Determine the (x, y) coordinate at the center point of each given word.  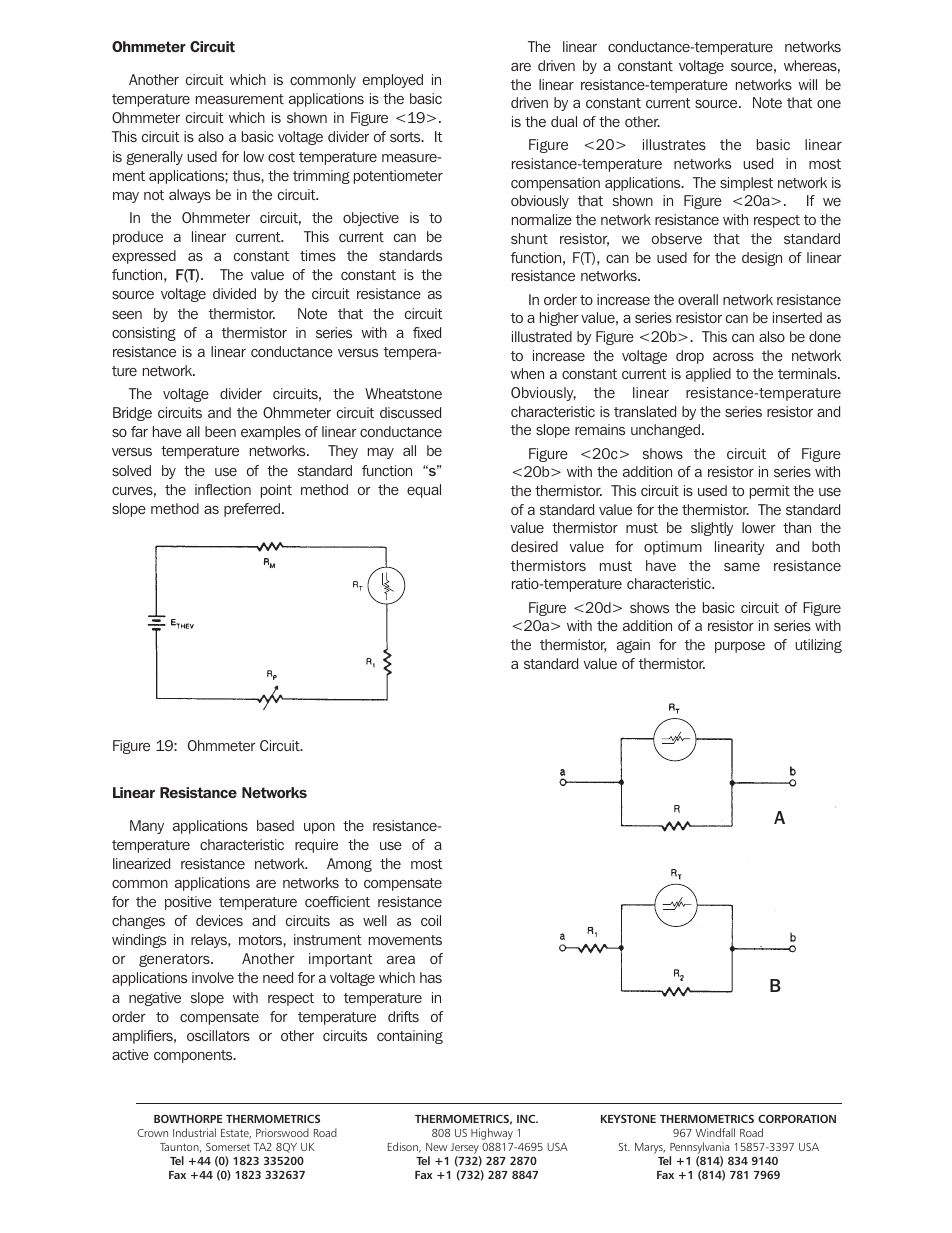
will (807, 84)
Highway (492, 1134)
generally (154, 158)
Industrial (194, 1132)
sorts (406, 137)
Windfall (715, 1132)
